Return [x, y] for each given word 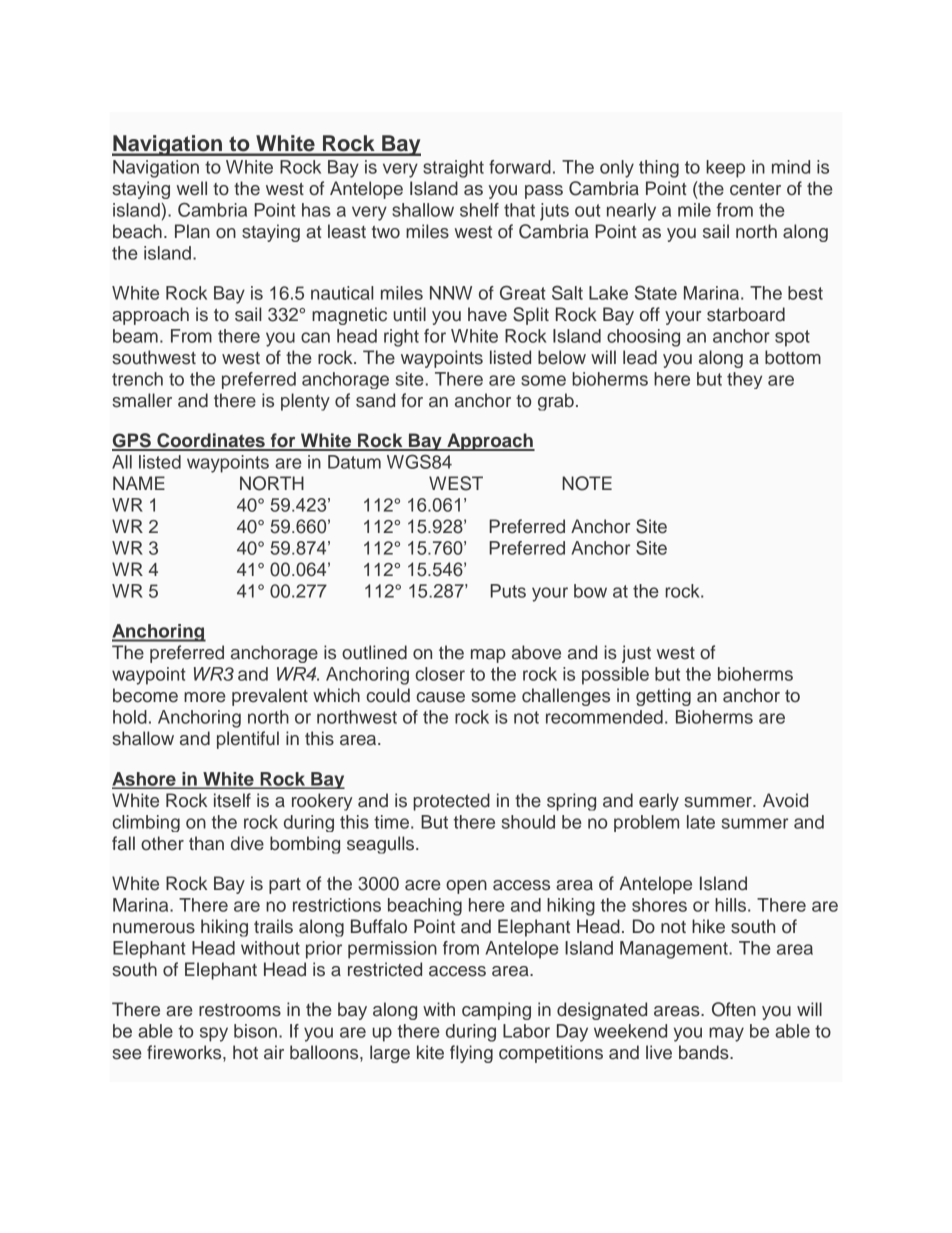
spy [214, 1034]
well [191, 188]
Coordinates [211, 441]
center [755, 189]
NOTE [587, 483]
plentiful [248, 740]
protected [451, 802]
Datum [354, 462]
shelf [479, 210]
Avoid [785, 800]
